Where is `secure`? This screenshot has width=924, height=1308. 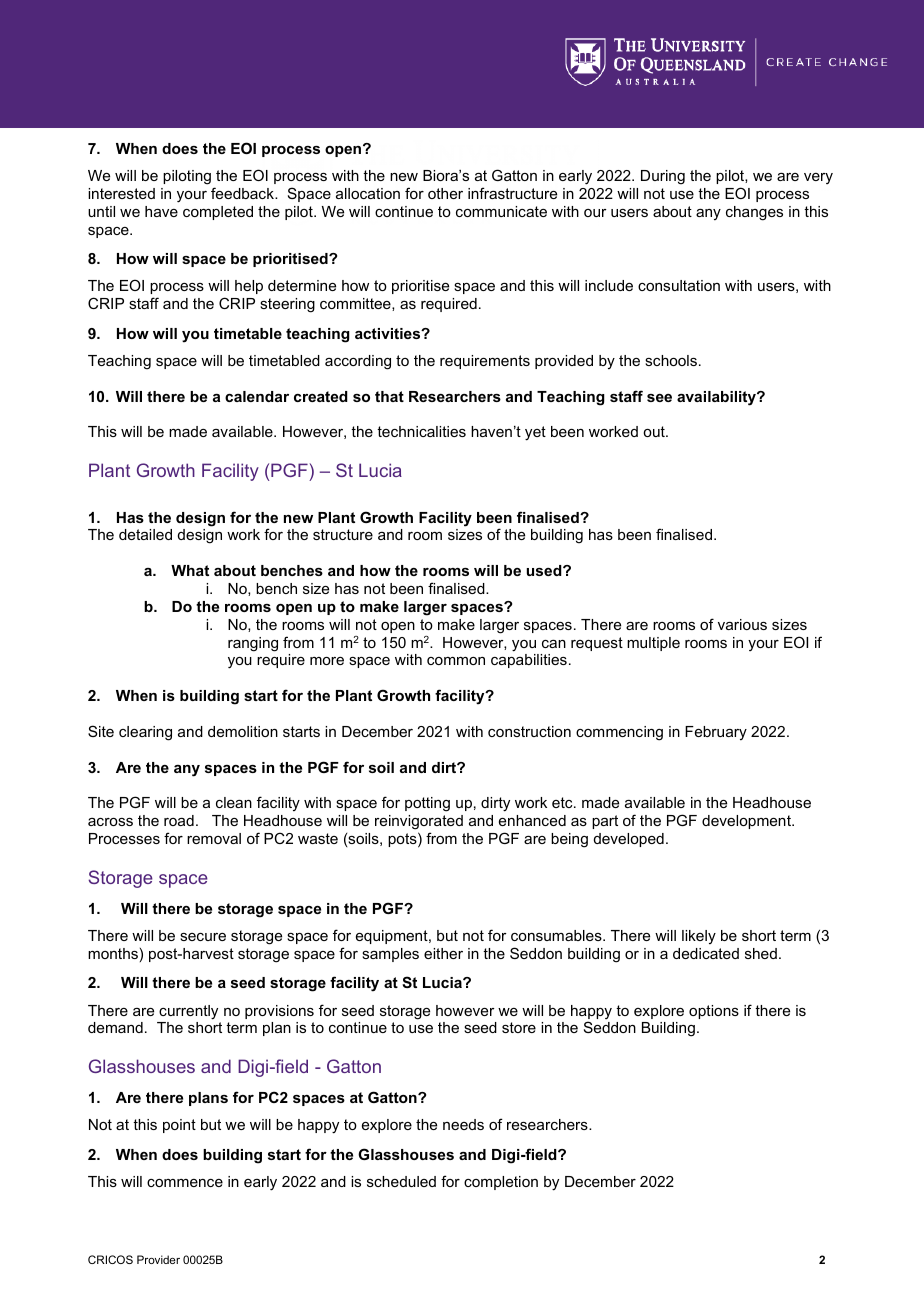
secure is located at coordinates (203, 937).
